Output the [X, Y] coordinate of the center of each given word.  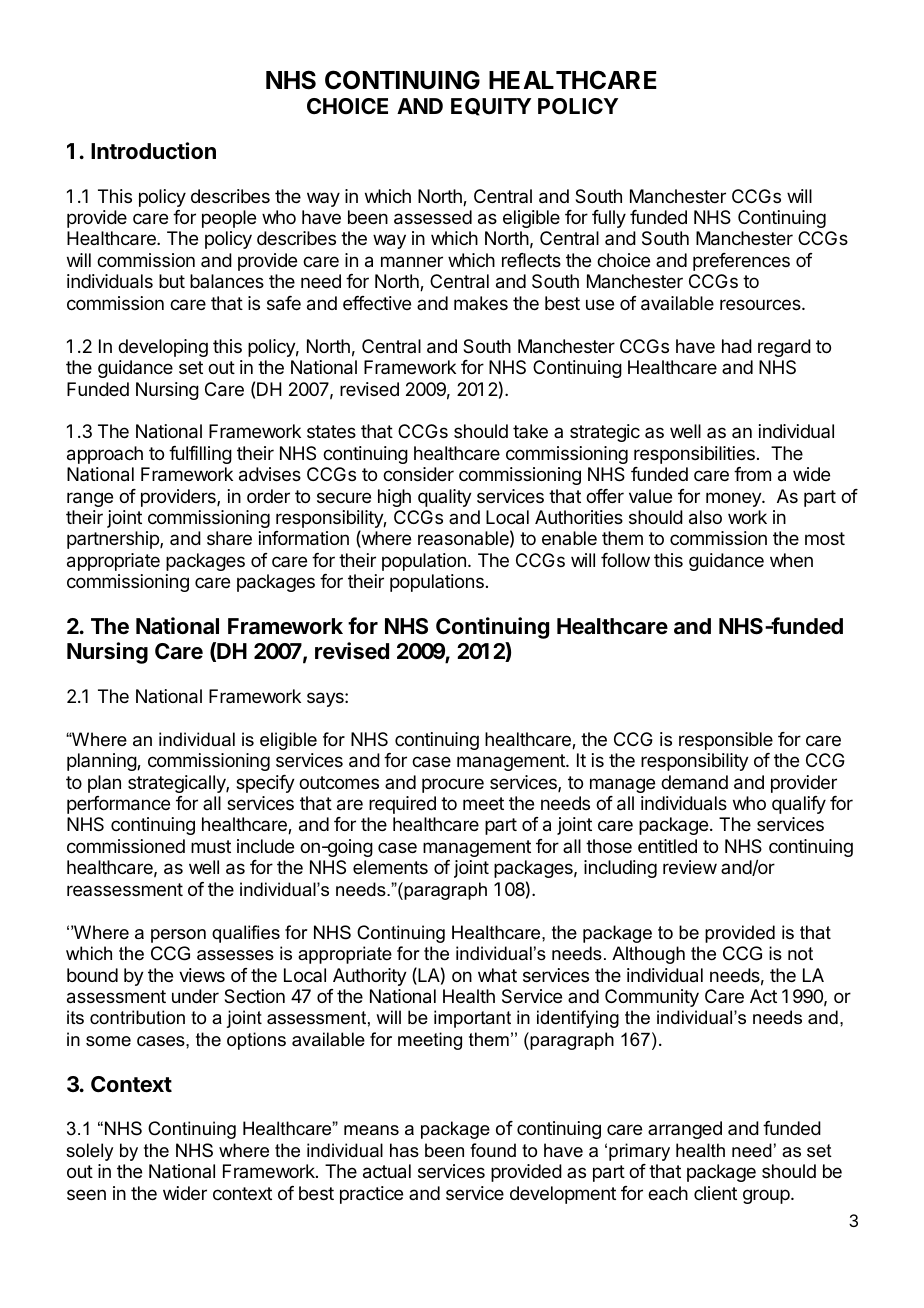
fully [609, 219]
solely [89, 1152]
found [493, 1150]
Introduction [153, 150]
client [715, 1193]
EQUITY [491, 107]
